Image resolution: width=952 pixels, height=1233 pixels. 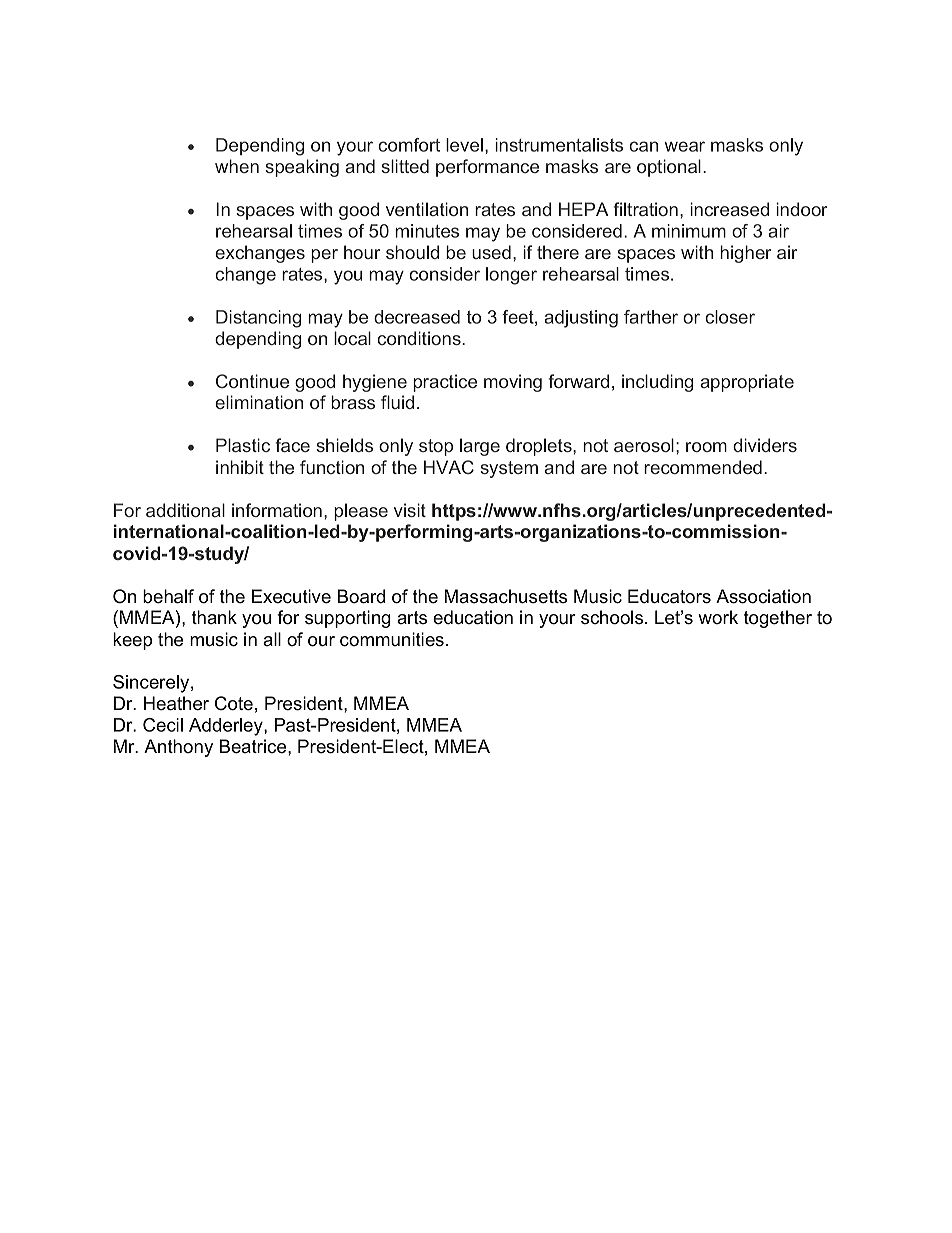 I want to click on appropriate, so click(x=747, y=383).
